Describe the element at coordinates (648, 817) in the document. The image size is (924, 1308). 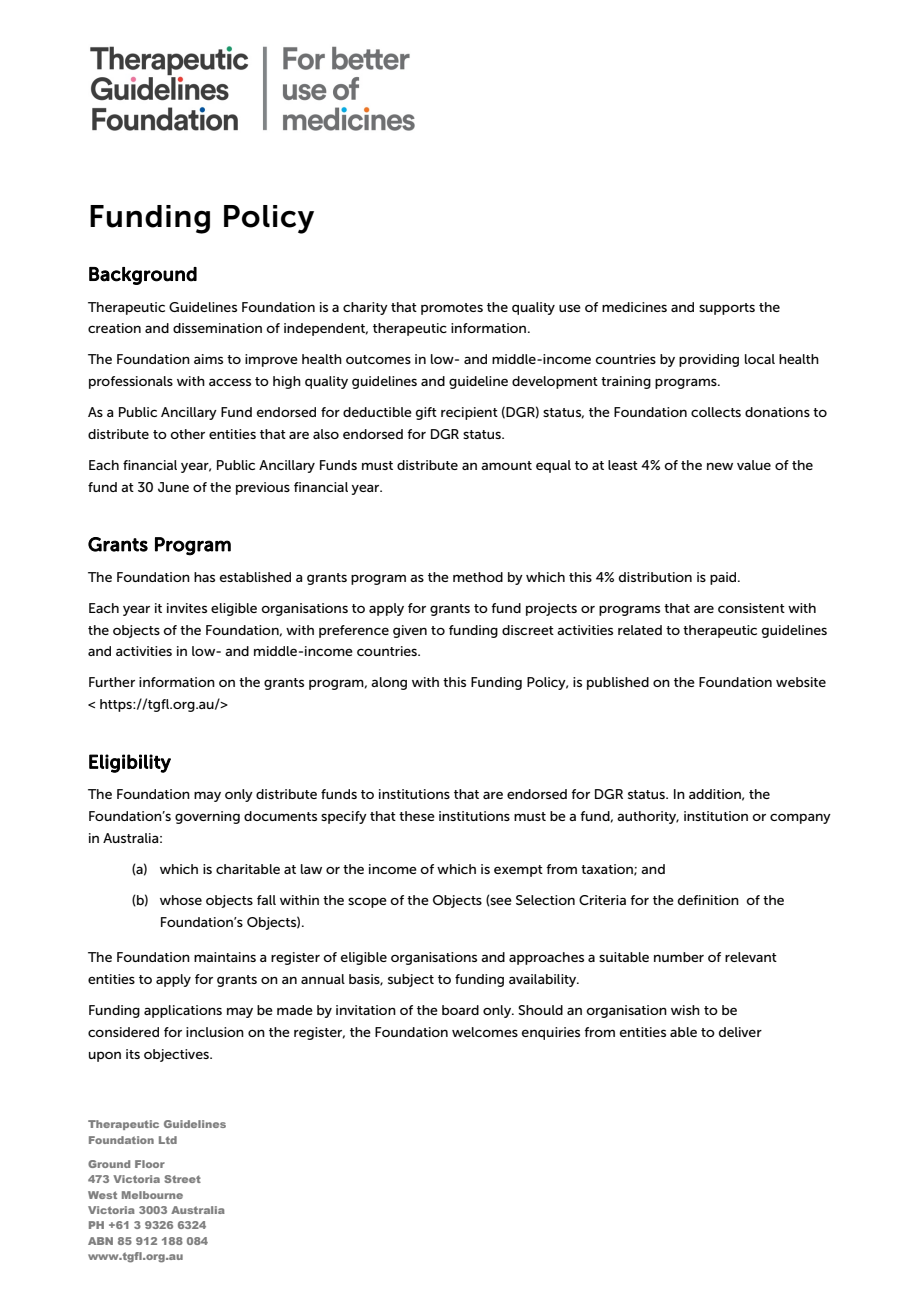
I see `authority` at that location.
